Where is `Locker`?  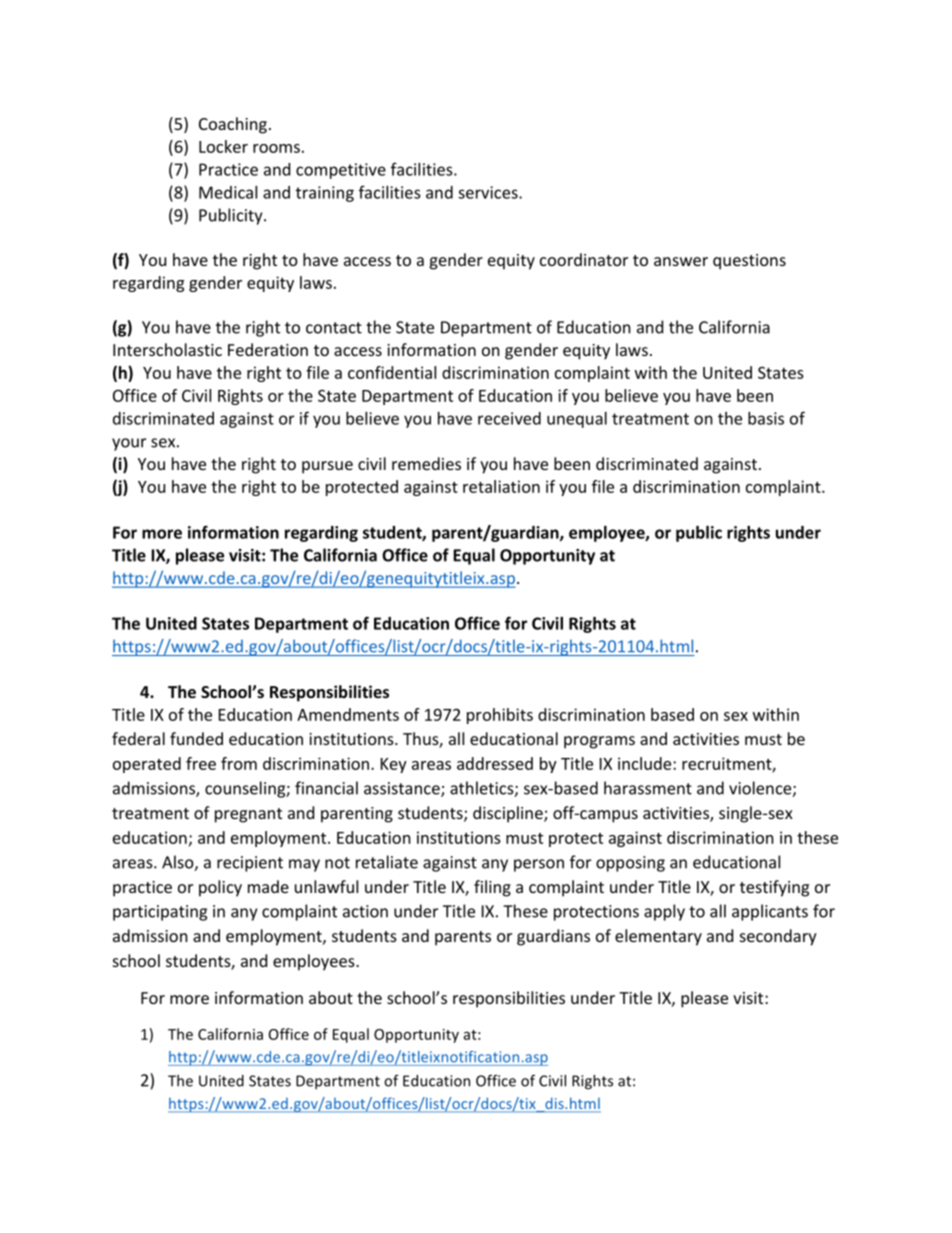 Locker is located at coordinates (223, 146).
